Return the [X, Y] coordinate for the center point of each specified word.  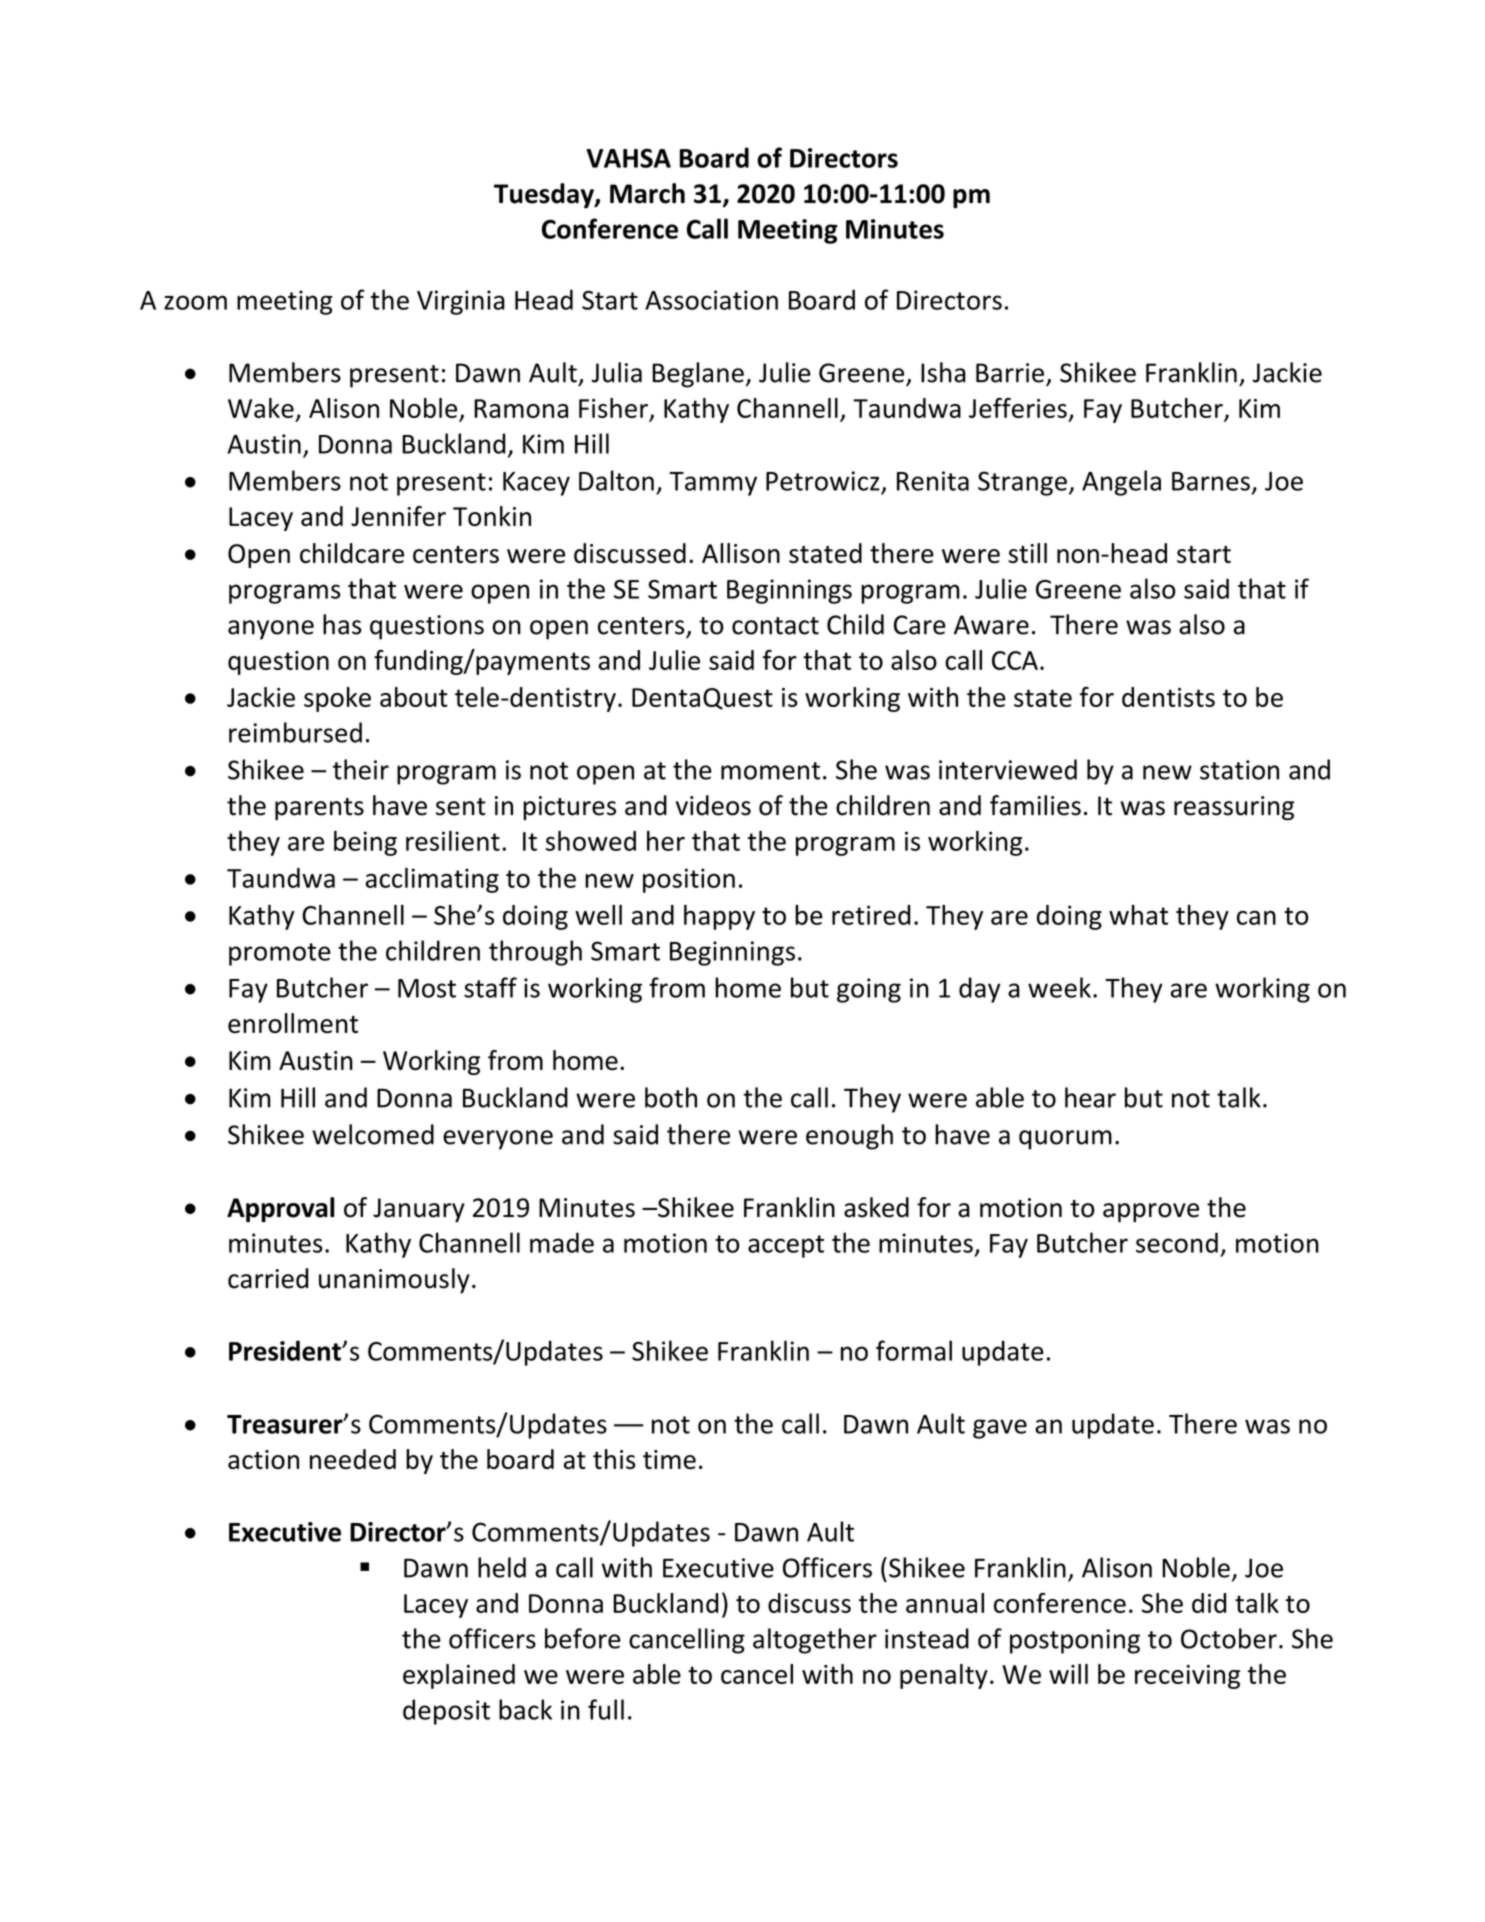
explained [459, 1676]
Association [711, 300]
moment [770, 771]
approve [1151, 1213]
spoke [337, 699]
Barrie [1010, 373]
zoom [195, 302]
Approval [280, 1210]
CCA [1015, 660]
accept [786, 1246]
